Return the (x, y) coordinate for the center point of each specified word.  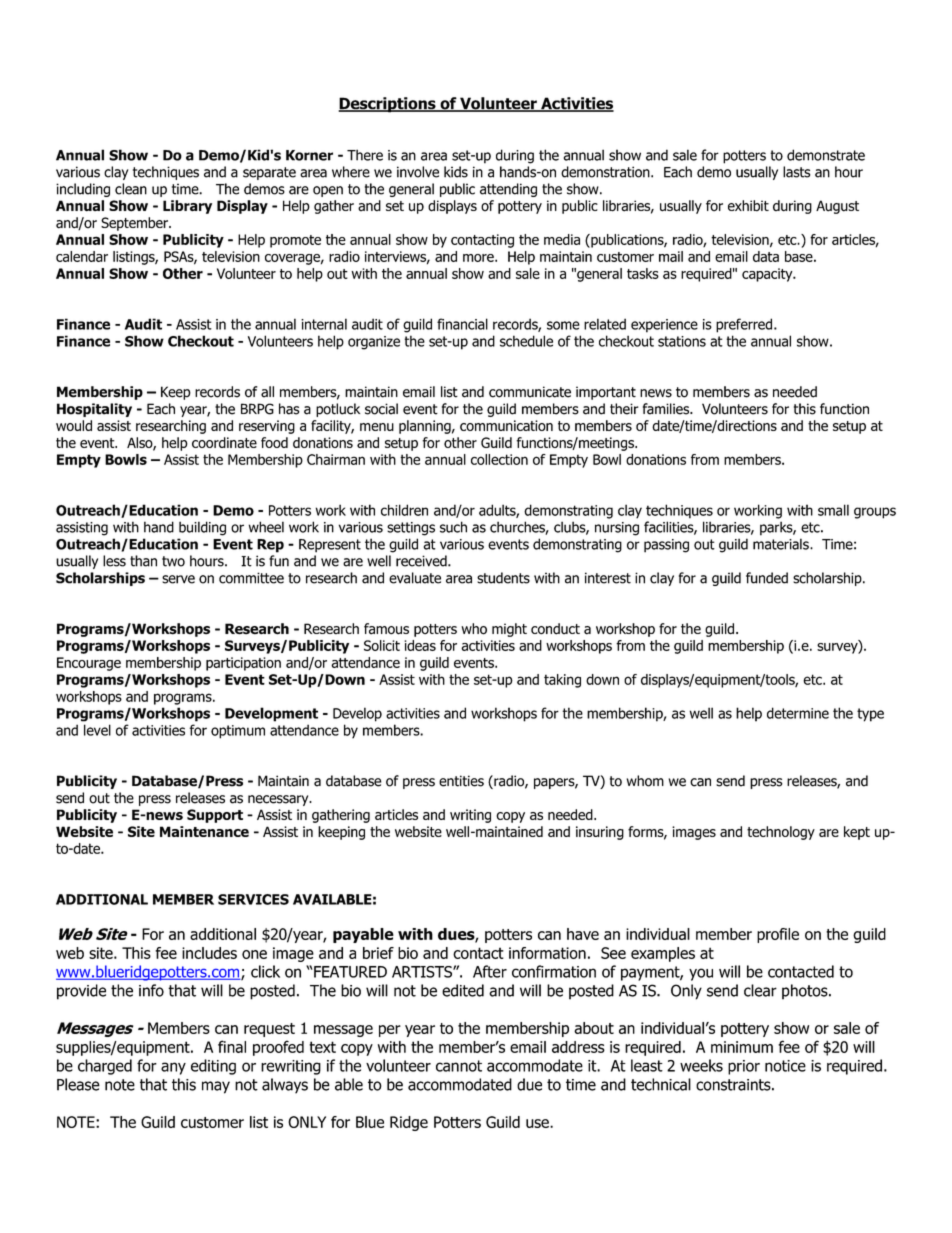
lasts (796, 172)
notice (785, 1066)
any (173, 1068)
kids (456, 172)
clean (131, 189)
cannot (459, 1066)
